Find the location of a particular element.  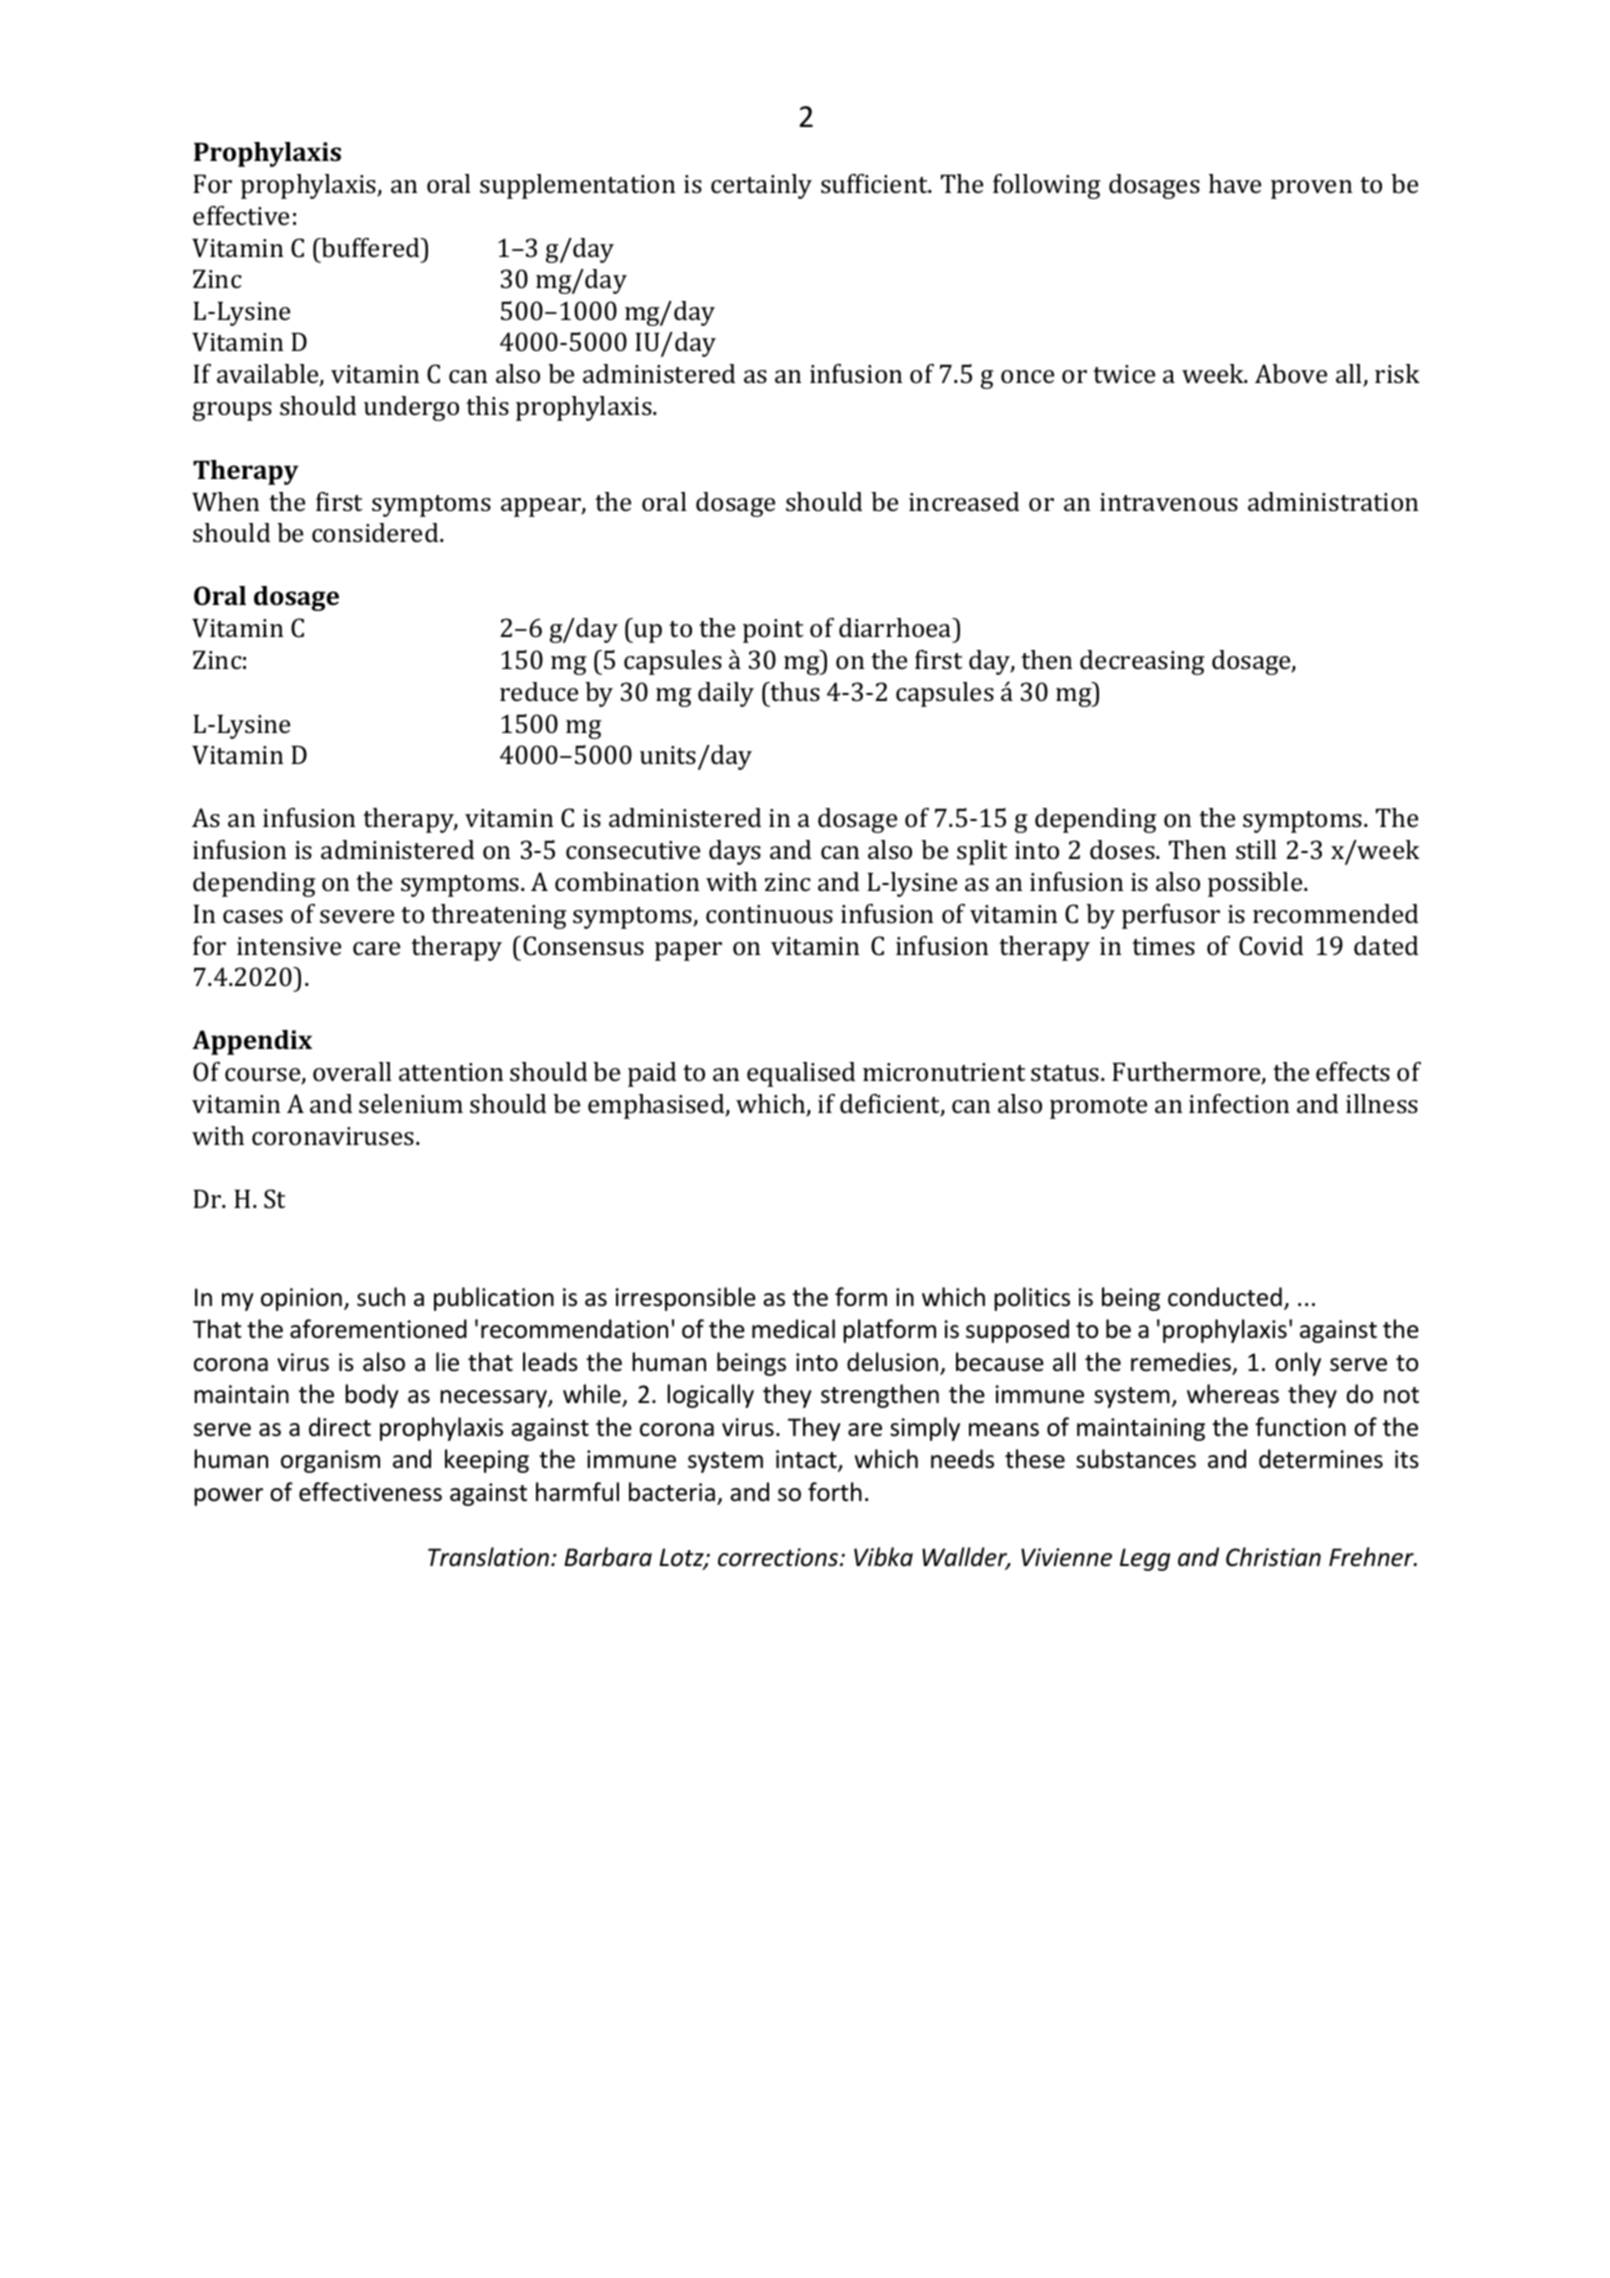

Christian is located at coordinates (1273, 1557).
